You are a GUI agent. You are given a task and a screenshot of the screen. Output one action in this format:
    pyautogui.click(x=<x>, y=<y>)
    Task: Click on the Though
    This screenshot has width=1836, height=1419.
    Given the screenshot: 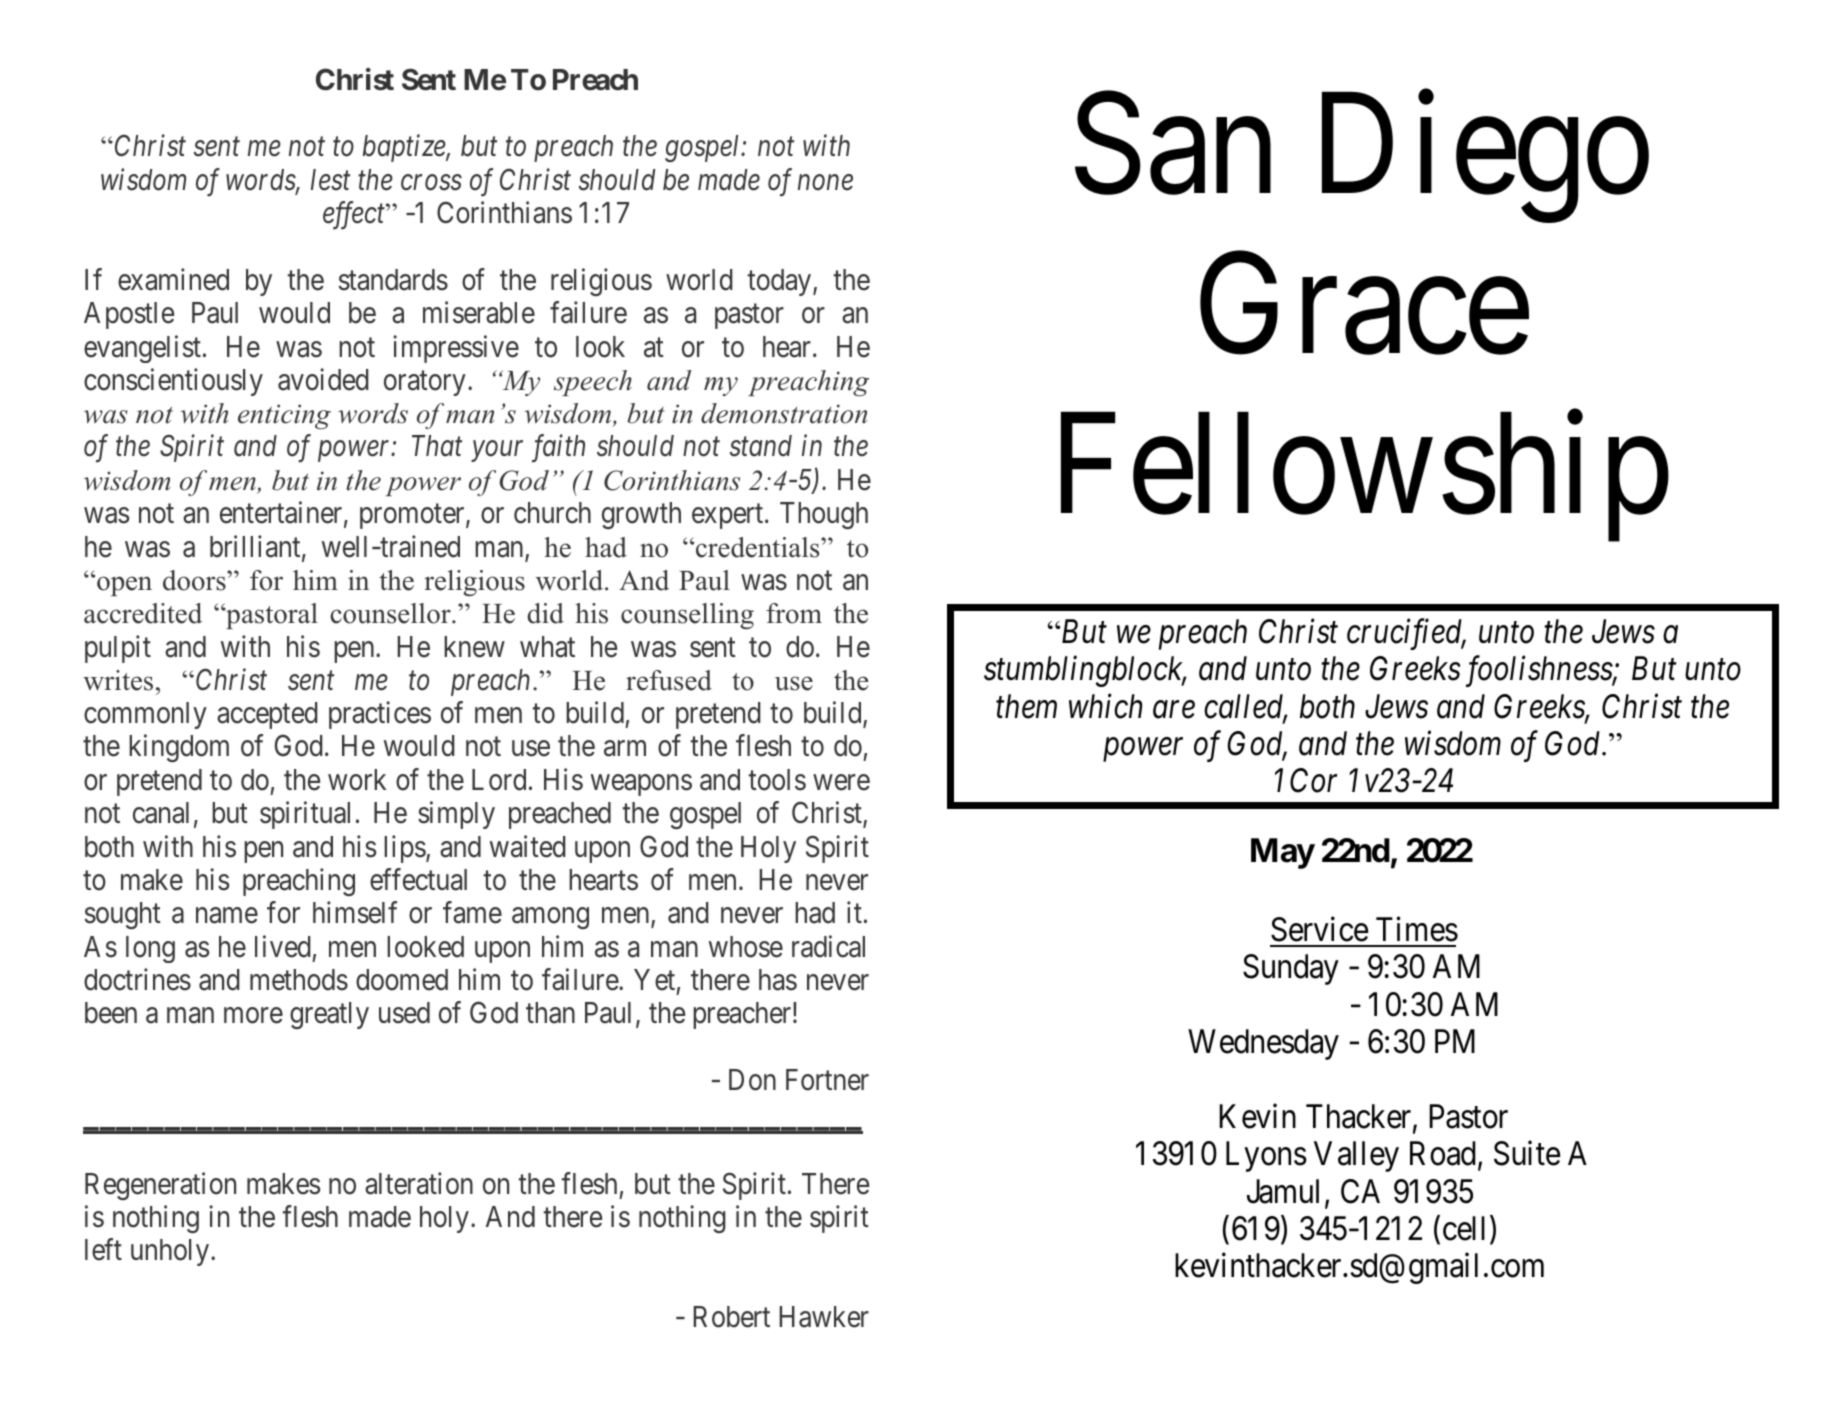 What is the action you would take?
    pyautogui.click(x=824, y=515)
